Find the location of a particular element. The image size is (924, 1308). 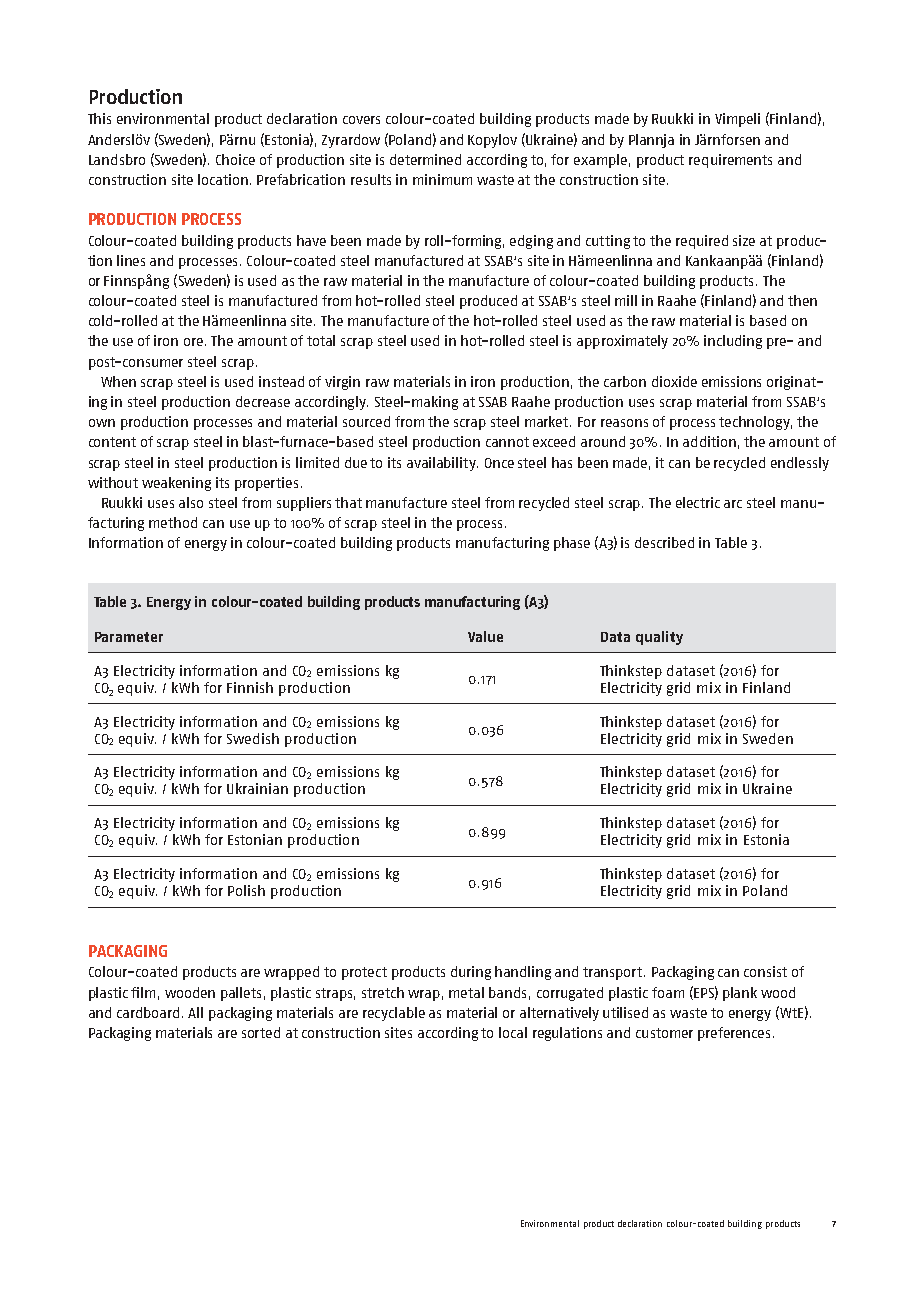

described is located at coordinates (664, 542).
